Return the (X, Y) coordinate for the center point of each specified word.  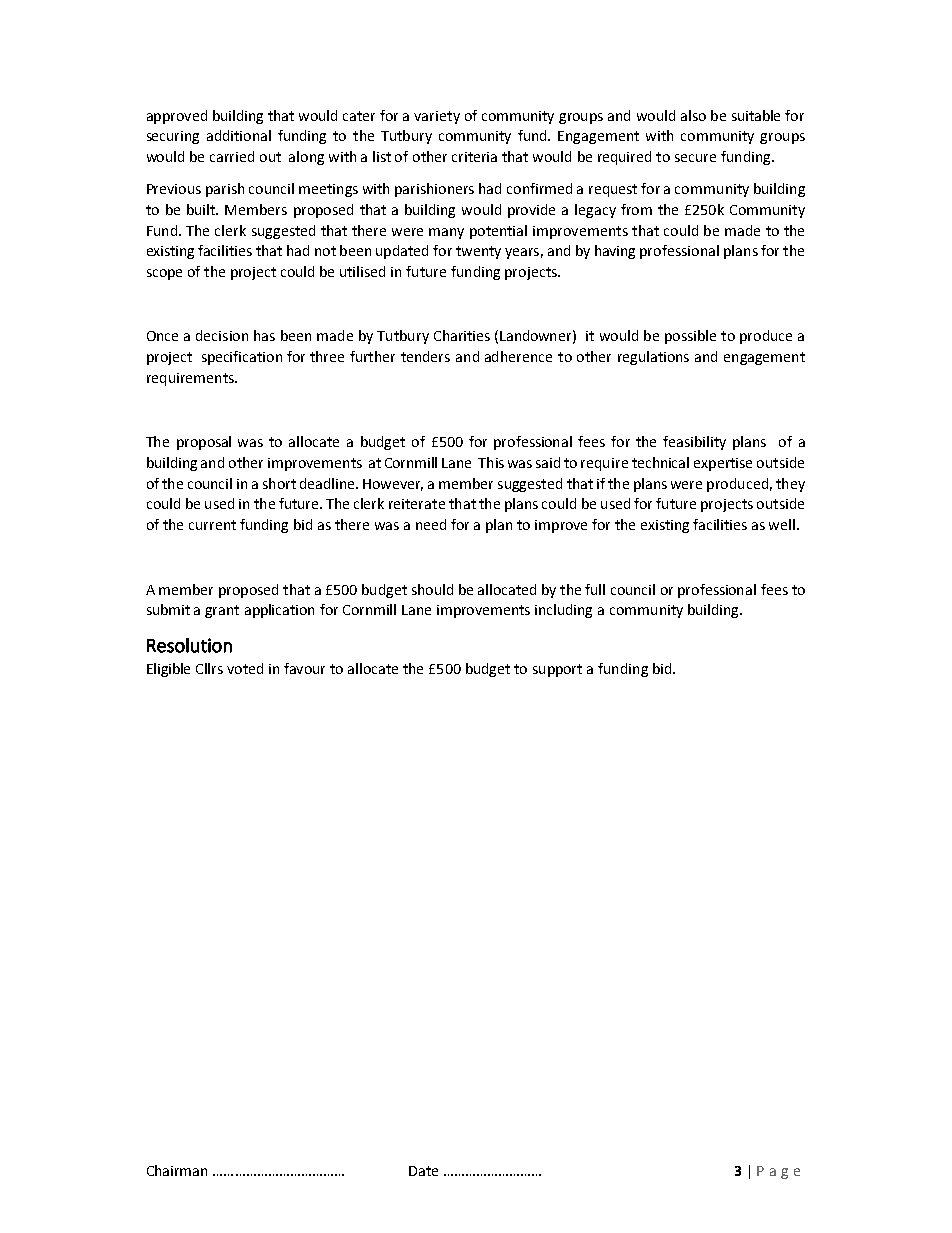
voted (245, 668)
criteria (474, 157)
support (557, 670)
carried (232, 156)
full (595, 589)
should (432, 589)
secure (695, 158)
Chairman (177, 1170)
